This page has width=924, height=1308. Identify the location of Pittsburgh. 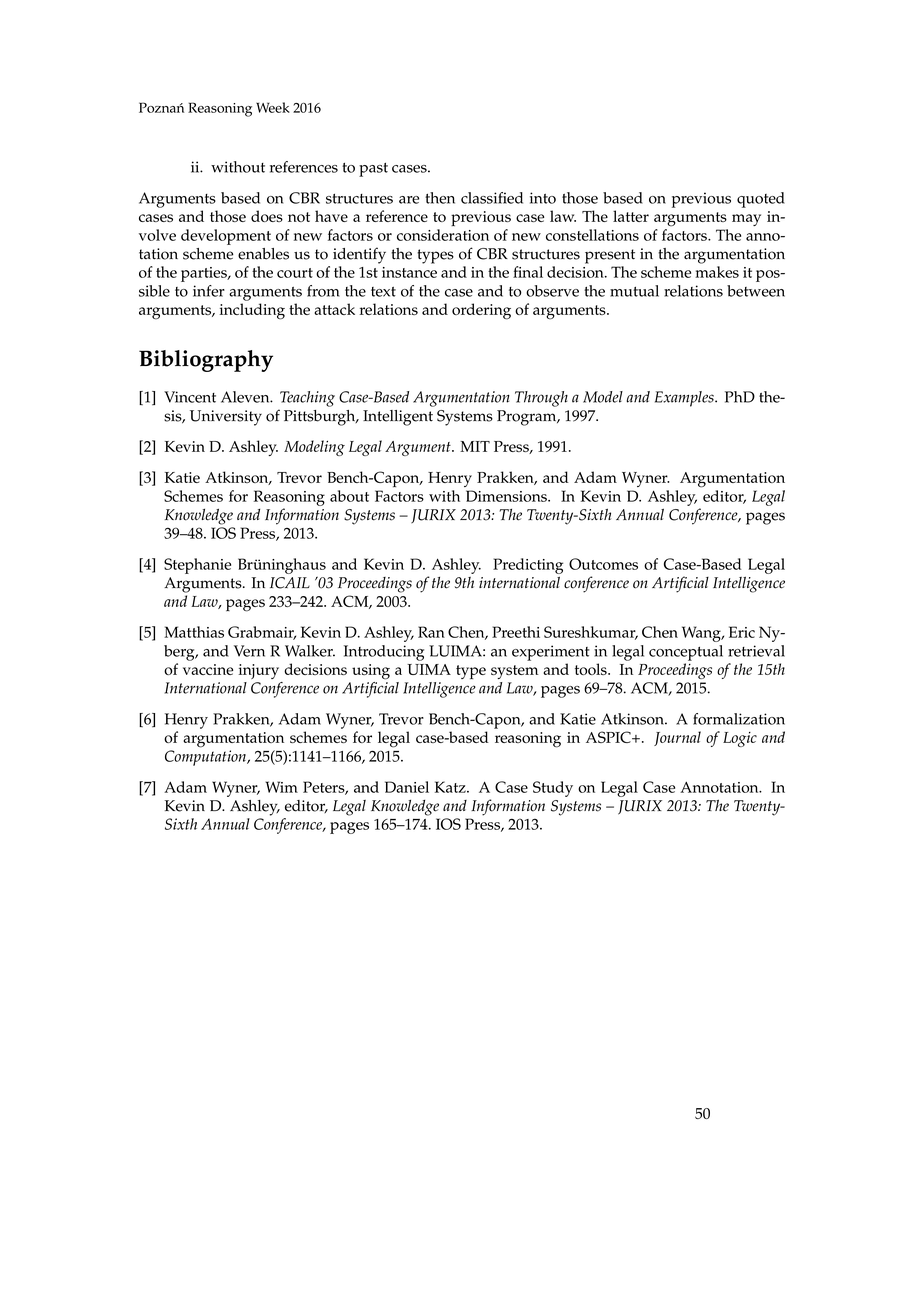
(321, 418).
